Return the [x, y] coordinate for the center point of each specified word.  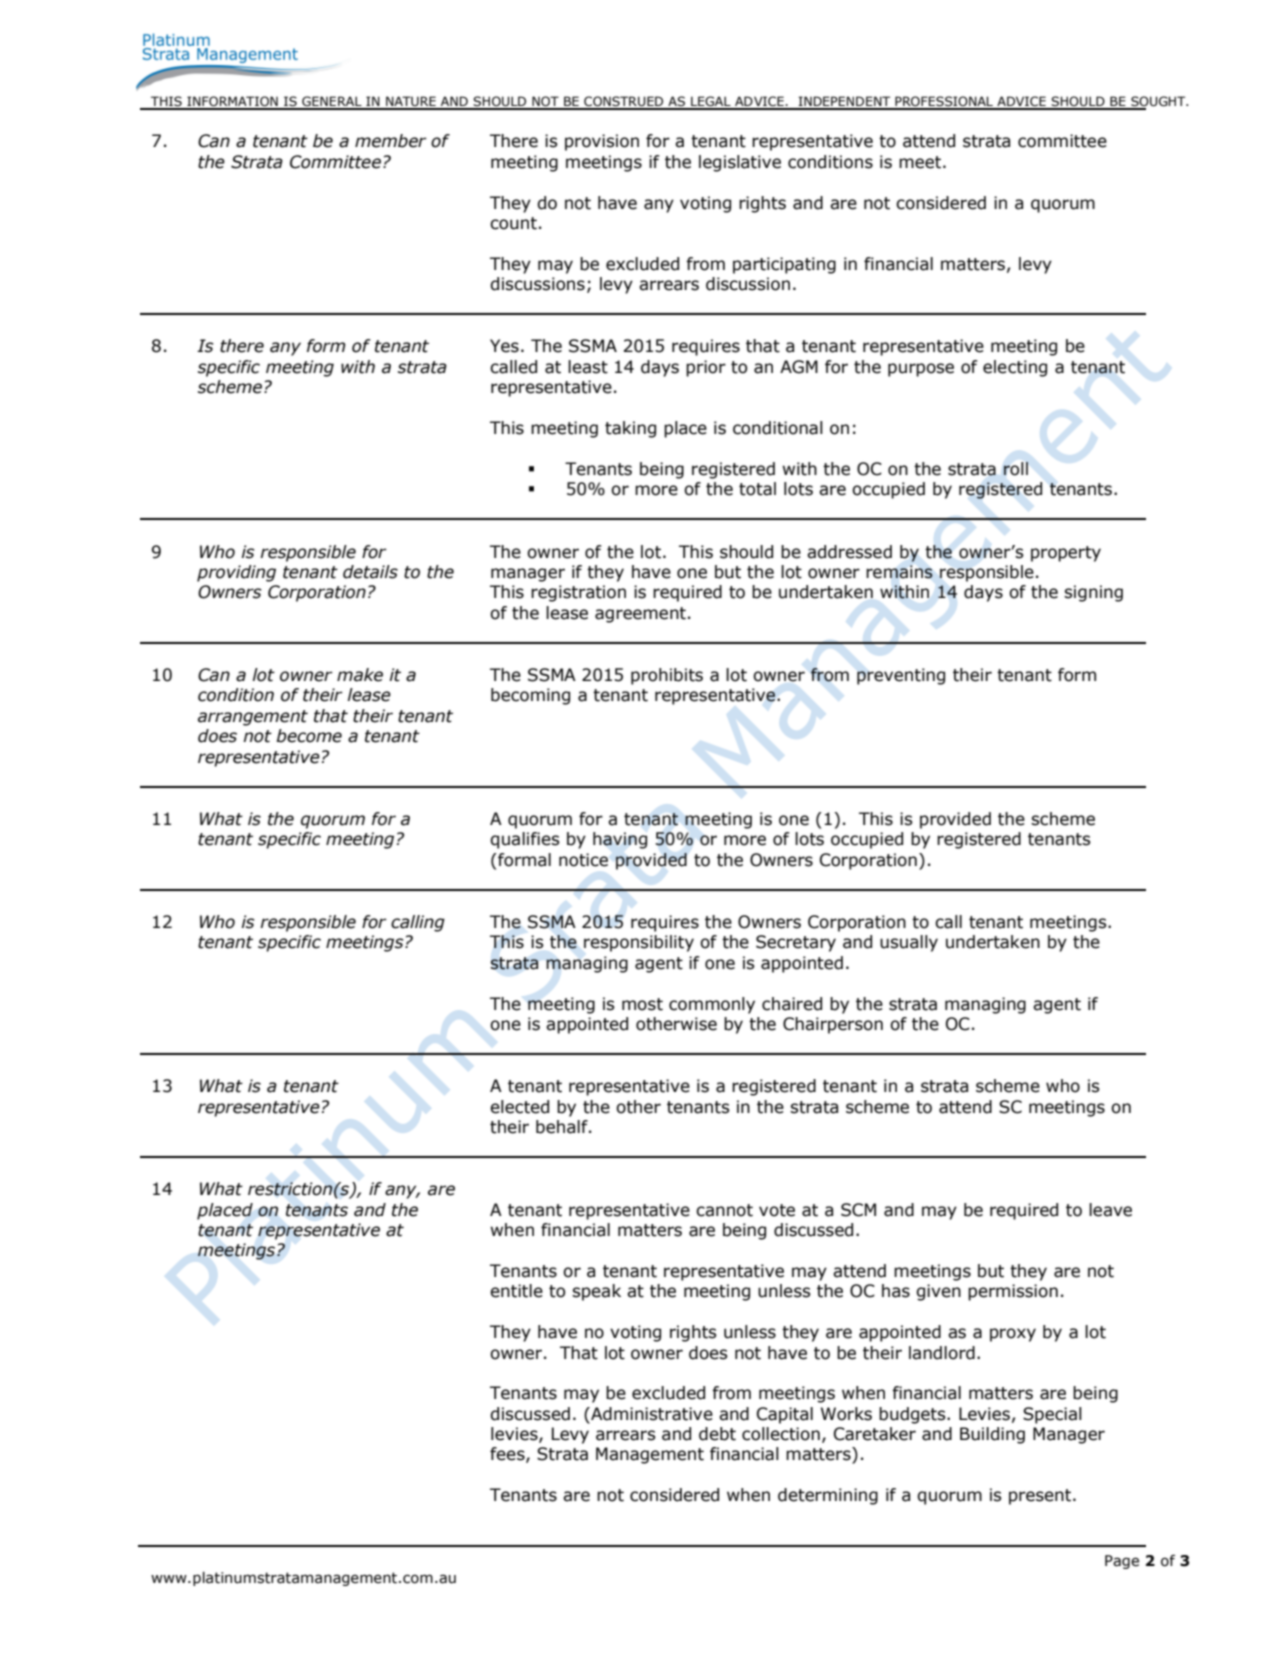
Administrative [651, 1414]
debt [717, 1434]
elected [519, 1107]
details [370, 572]
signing [1093, 593]
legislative [740, 163]
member [391, 141]
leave [1110, 1210]
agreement [640, 615]
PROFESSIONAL [944, 102]
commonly [712, 1005]
